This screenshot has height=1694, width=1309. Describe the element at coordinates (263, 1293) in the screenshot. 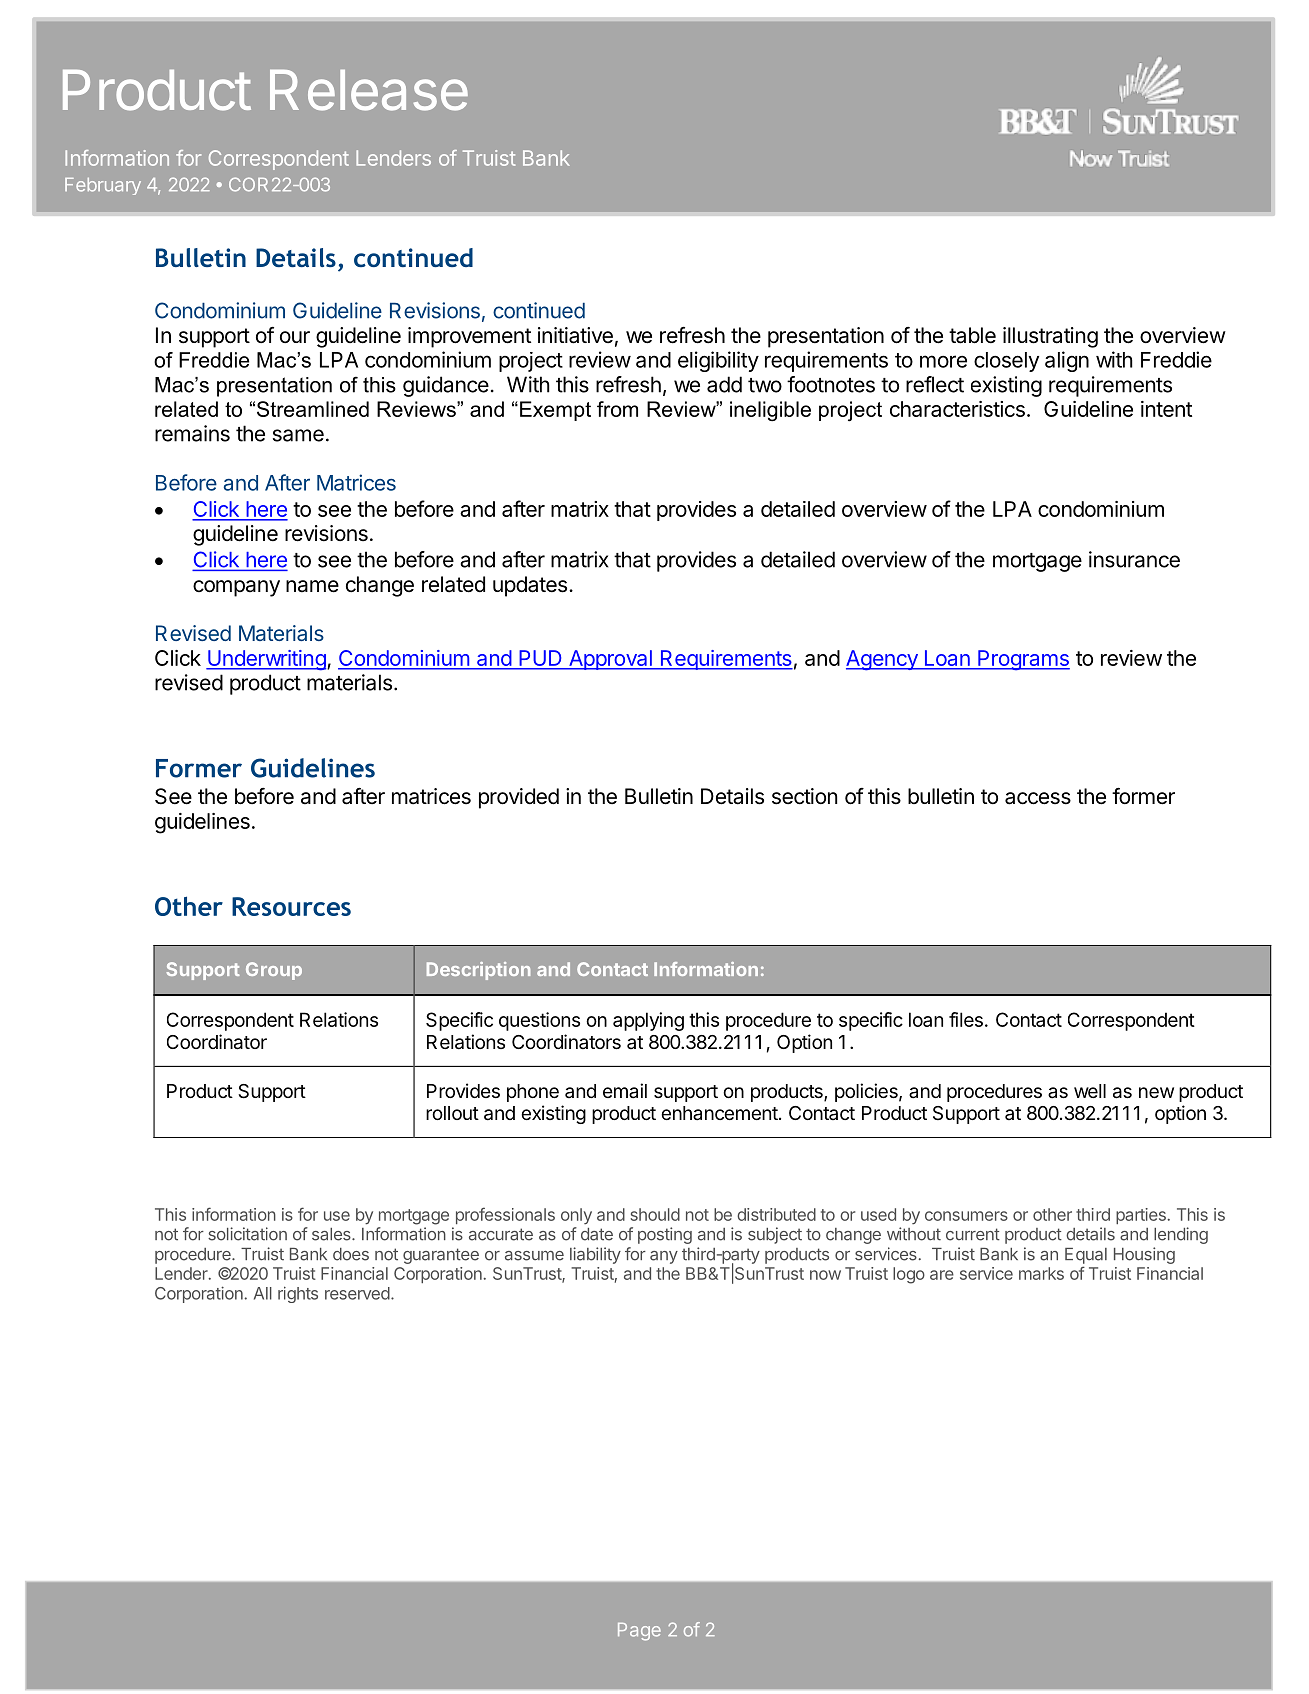

I see `All` at that location.
